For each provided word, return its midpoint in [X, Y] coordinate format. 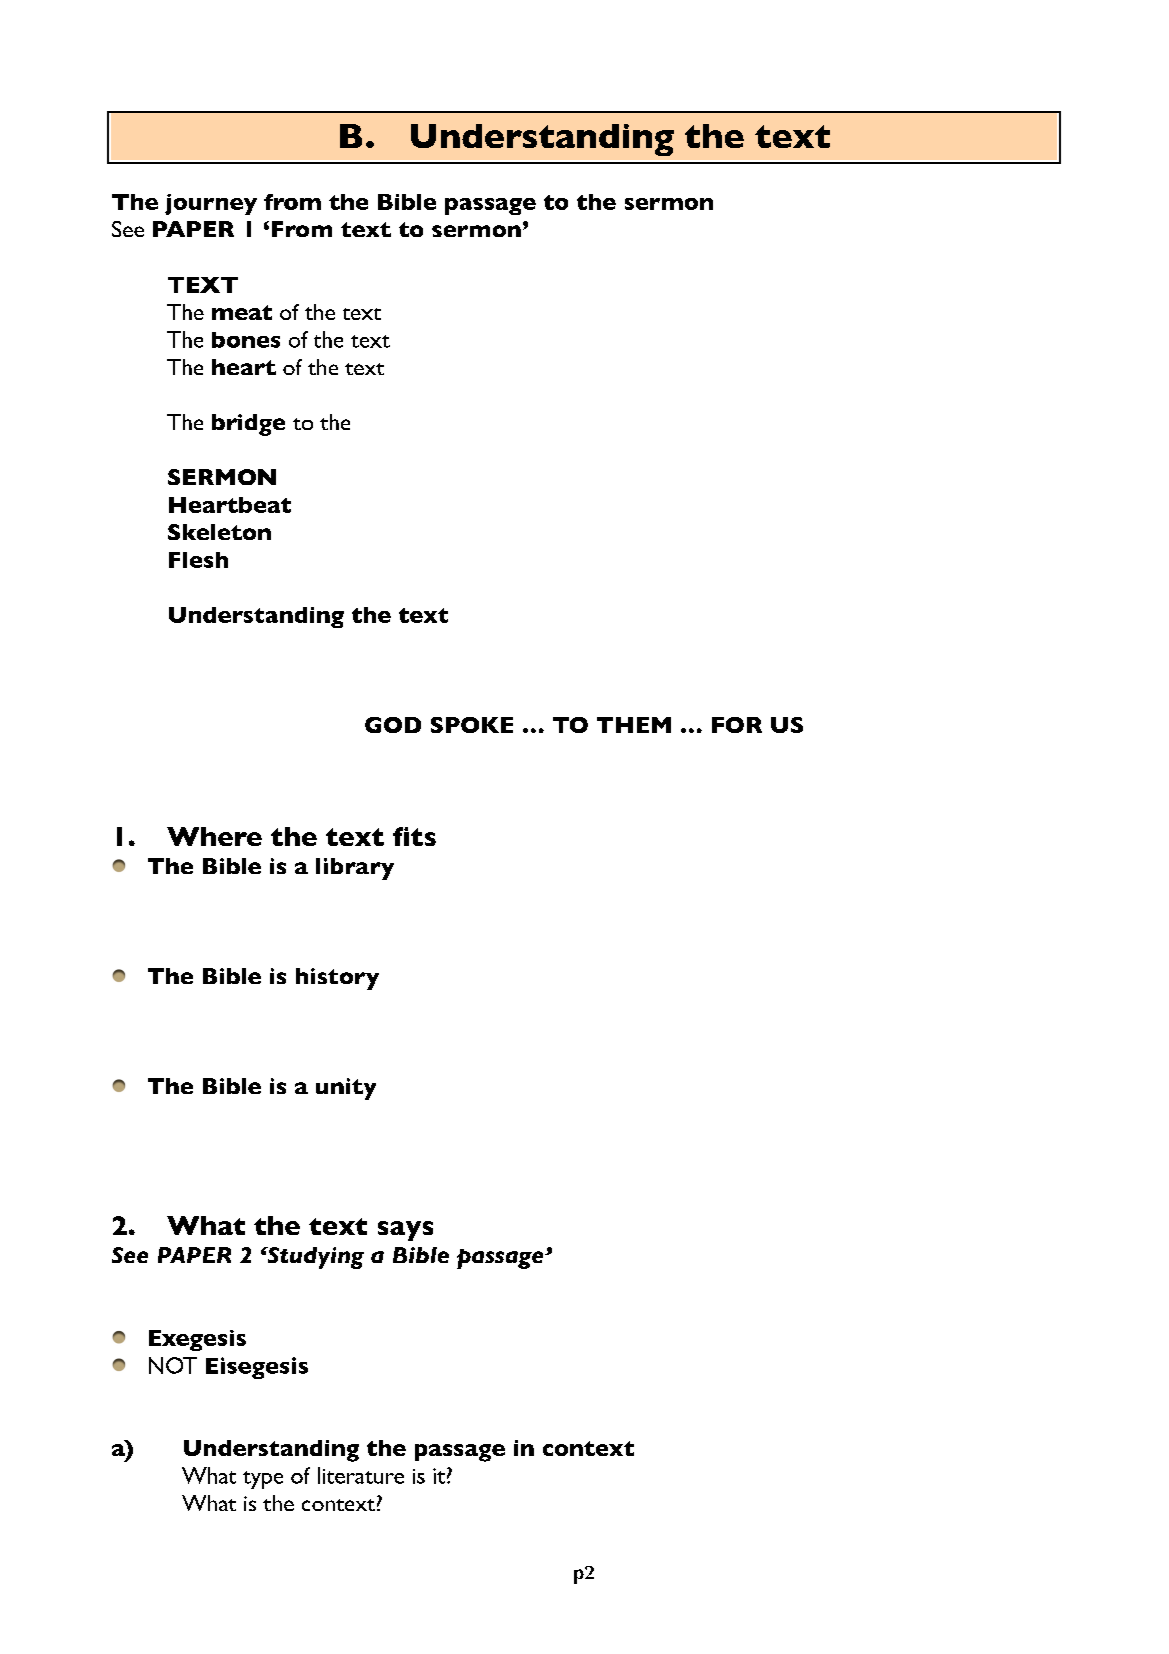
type [263, 1480]
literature [361, 1475]
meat [242, 312]
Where [214, 836]
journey [211, 204]
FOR [737, 725]
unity [346, 1089]
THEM [634, 725]
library [355, 869]
